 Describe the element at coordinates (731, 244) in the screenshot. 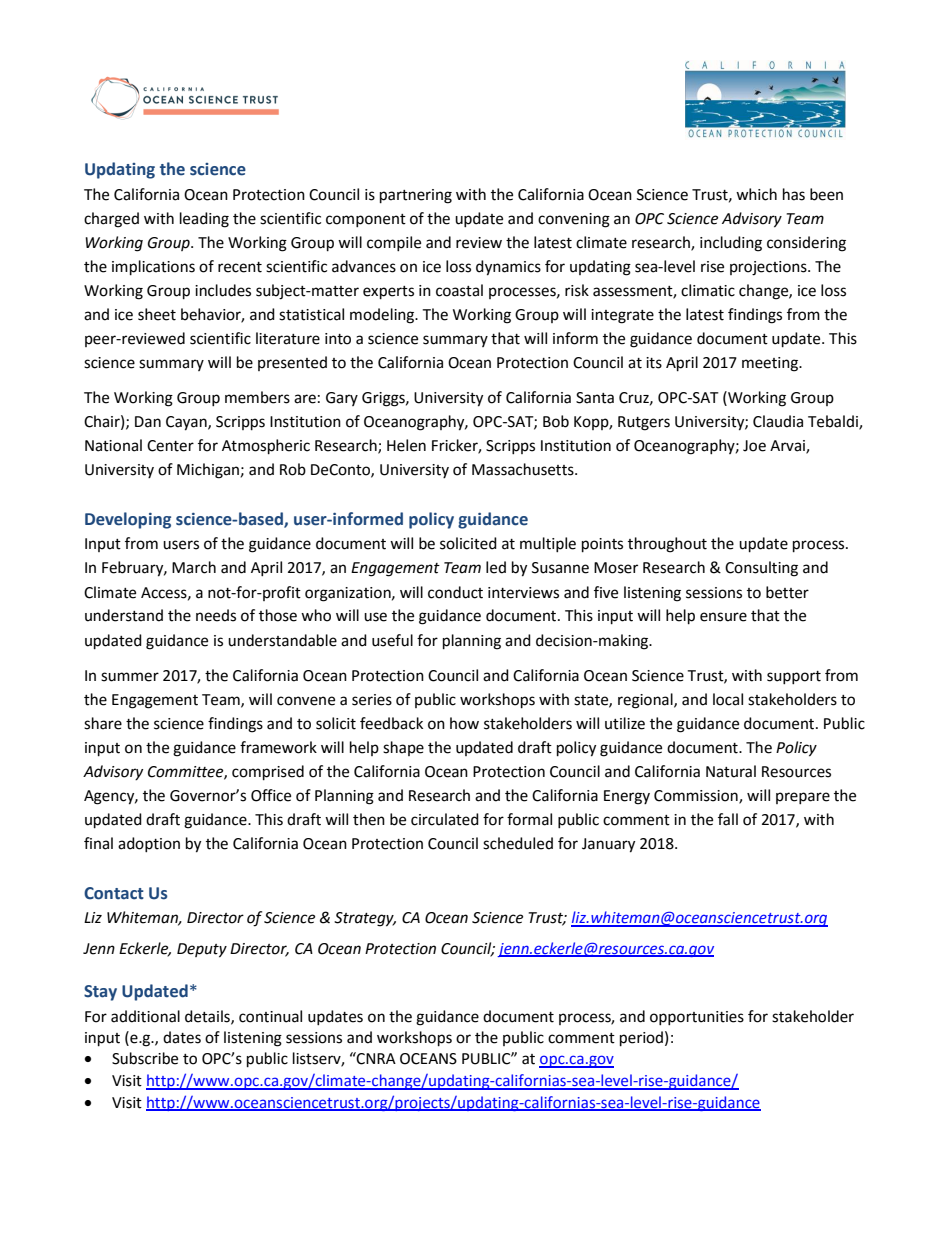

I see `including` at that location.
